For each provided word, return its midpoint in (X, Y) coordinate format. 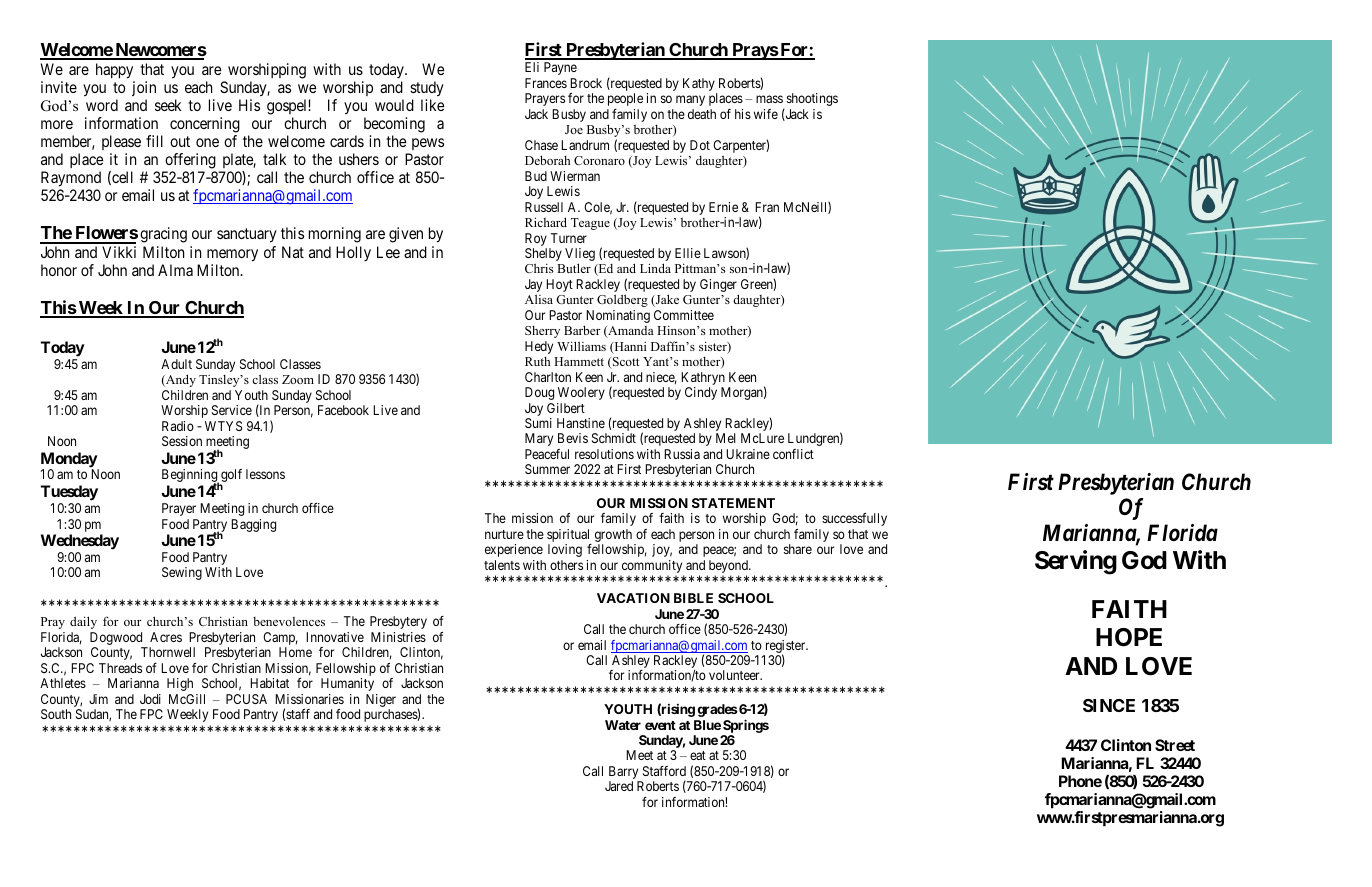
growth (615, 537)
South (56, 714)
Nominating (617, 318)
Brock (586, 83)
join (144, 88)
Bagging (253, 525)
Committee (684, 315)
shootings (812, 99)
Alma (175, 270)
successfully (854, 519)
